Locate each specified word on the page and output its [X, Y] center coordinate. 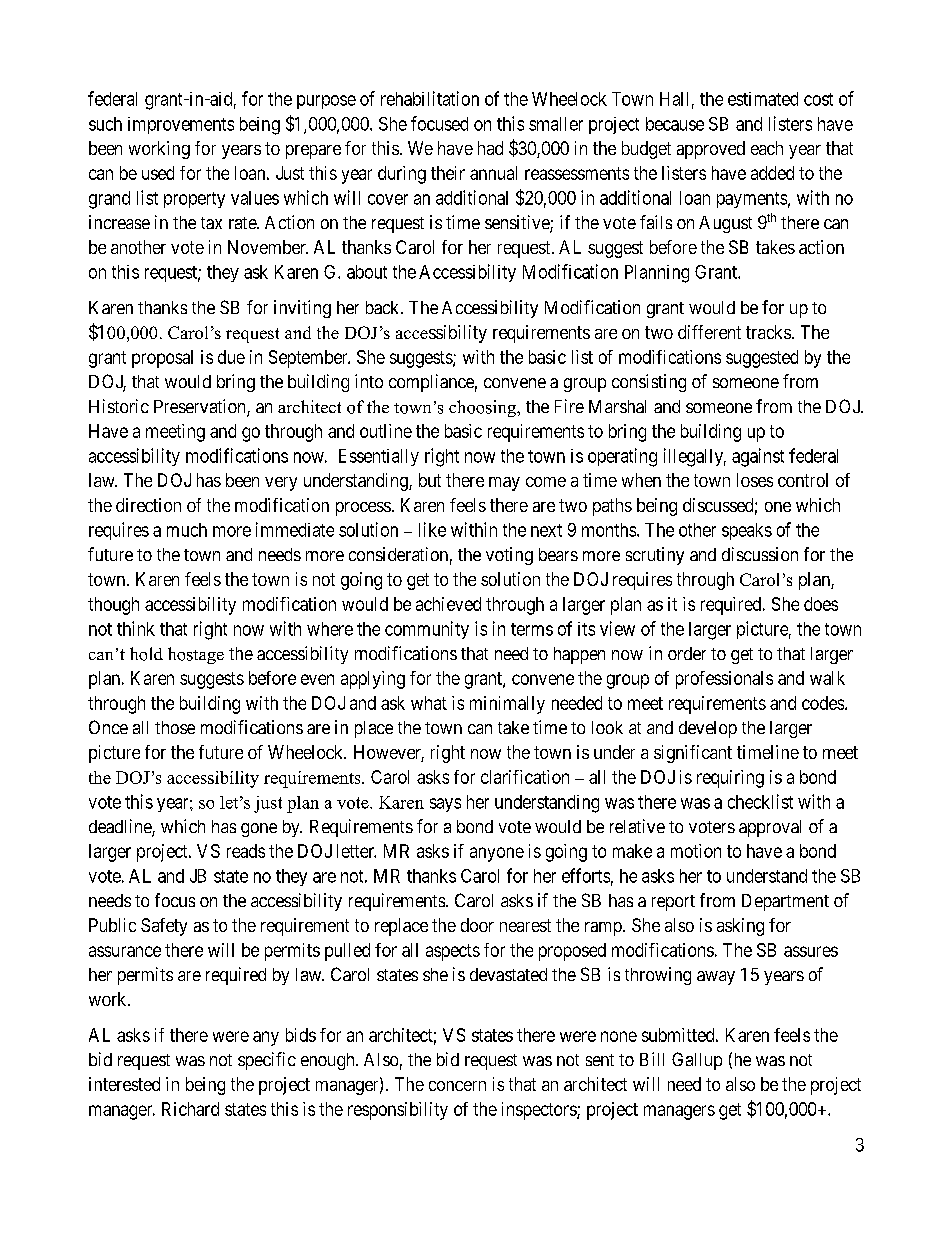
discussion [760, 554]
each [767, 148]
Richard [190, 1109]
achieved [448, 604]
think [136, 628]
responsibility [398, 1111]
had [490, 148]
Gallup [697, 1061]
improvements [181, 125]
